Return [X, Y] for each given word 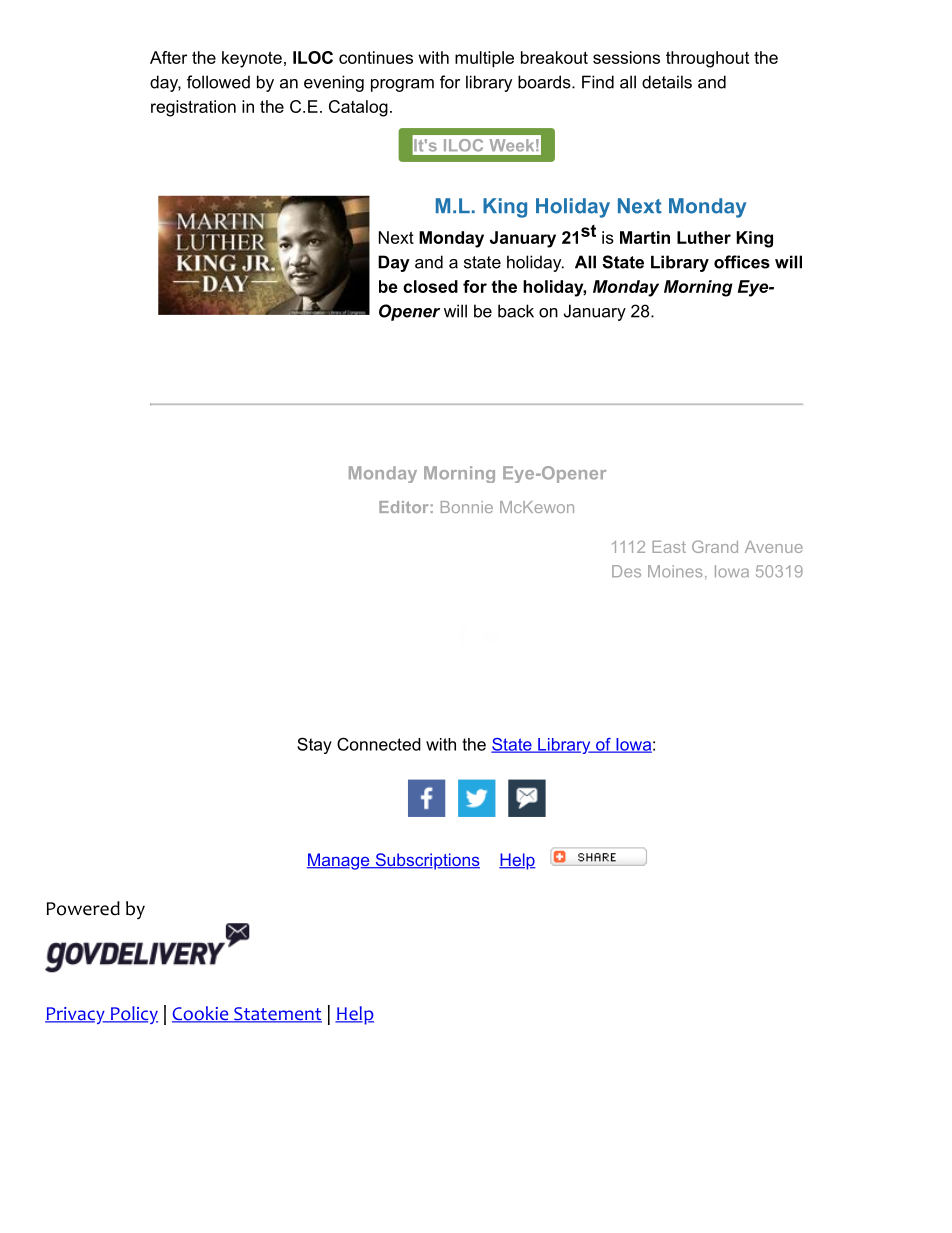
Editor [403, 507]
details [667, 82]
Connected [379, 744]
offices [742, 262]
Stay [314, 745]
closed [430, 286]
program [402, 85]
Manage [339, 861]
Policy [133, 1015]
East [669, 547]
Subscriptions [426, 861]
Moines [675, 571]
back [516, 311]
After [168, 57]
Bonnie [467, 507]
